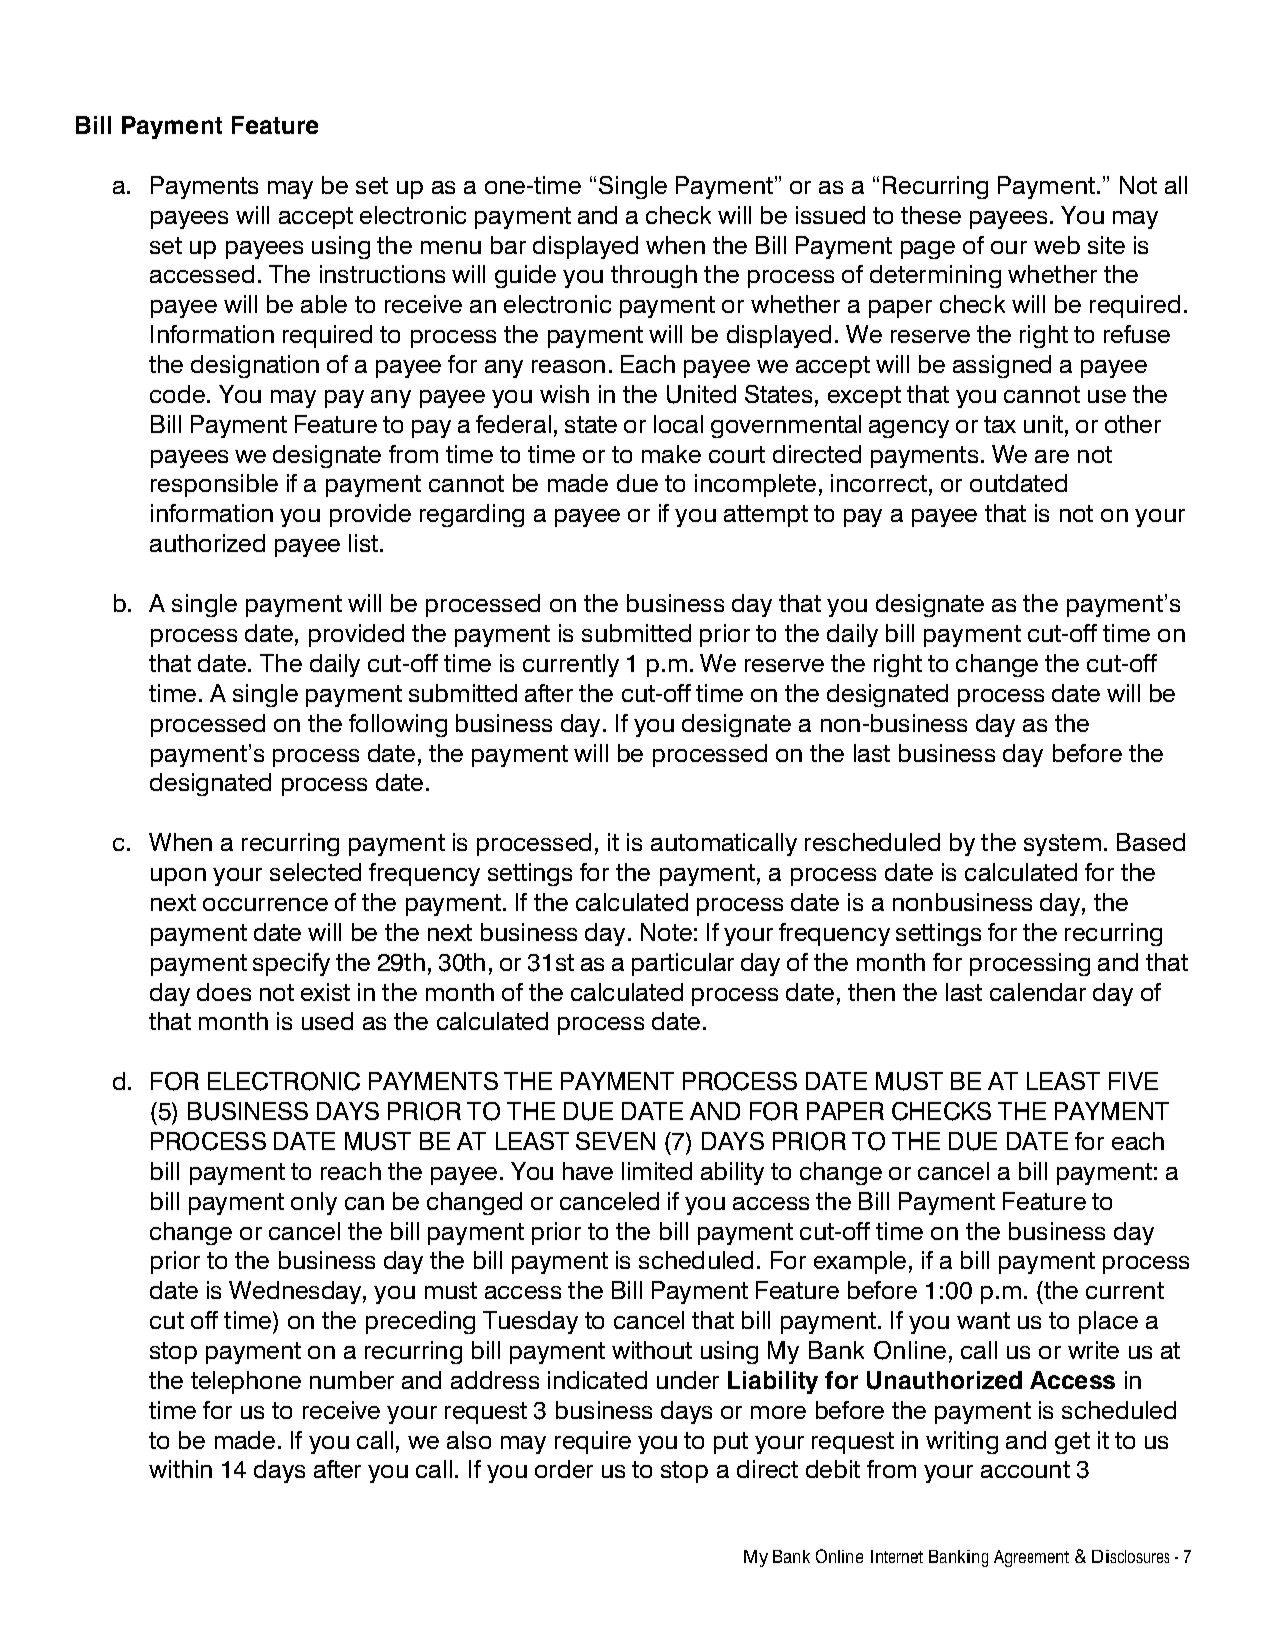 The width and height of the screenshot is (1271, 1644). Describe the element at coordinates (180, 1469) in the screenshot. I see `within` at that location.
